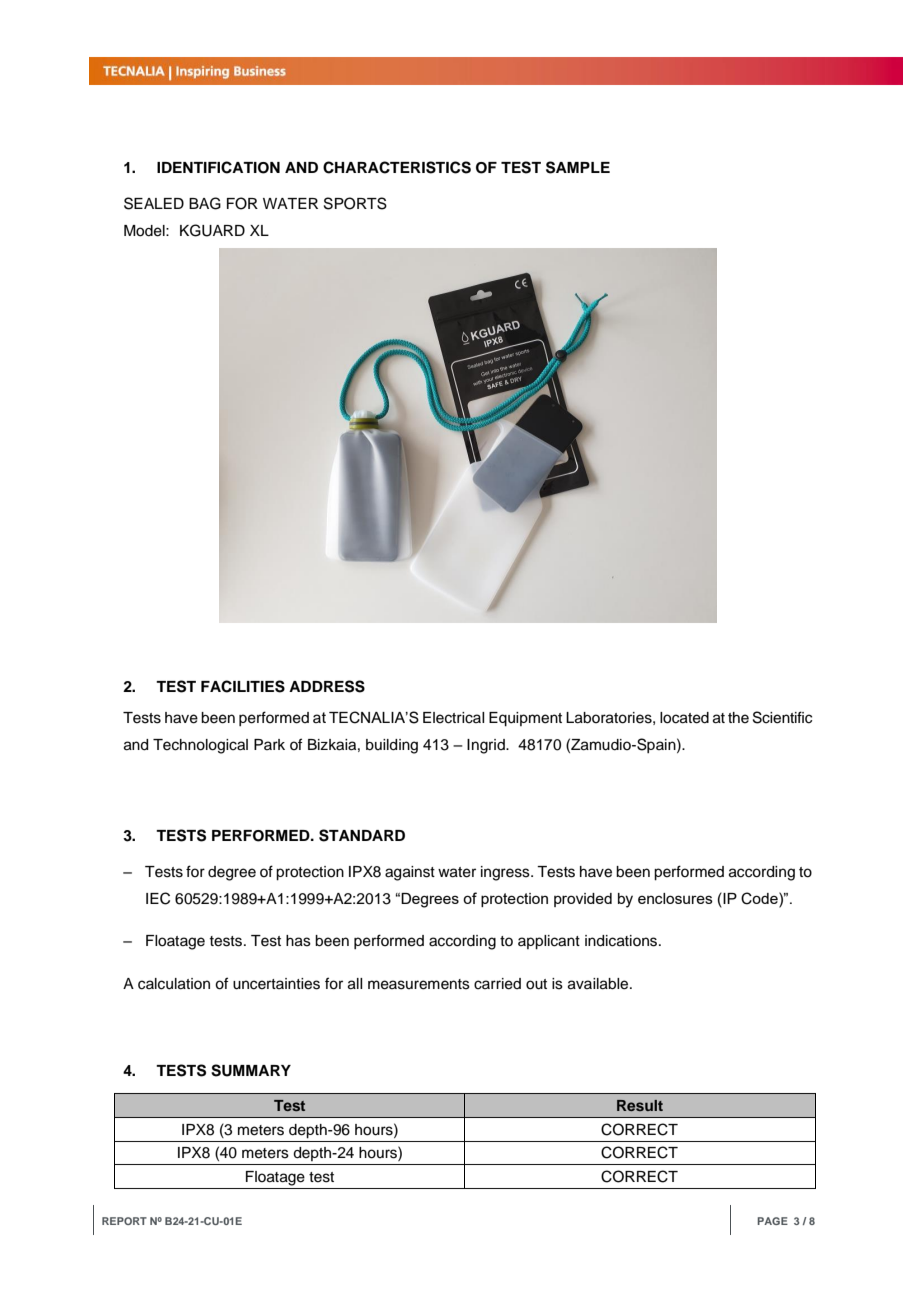  Describe the element at coordinates (124, 1221) in the image. I see `REPORT` at that location.
